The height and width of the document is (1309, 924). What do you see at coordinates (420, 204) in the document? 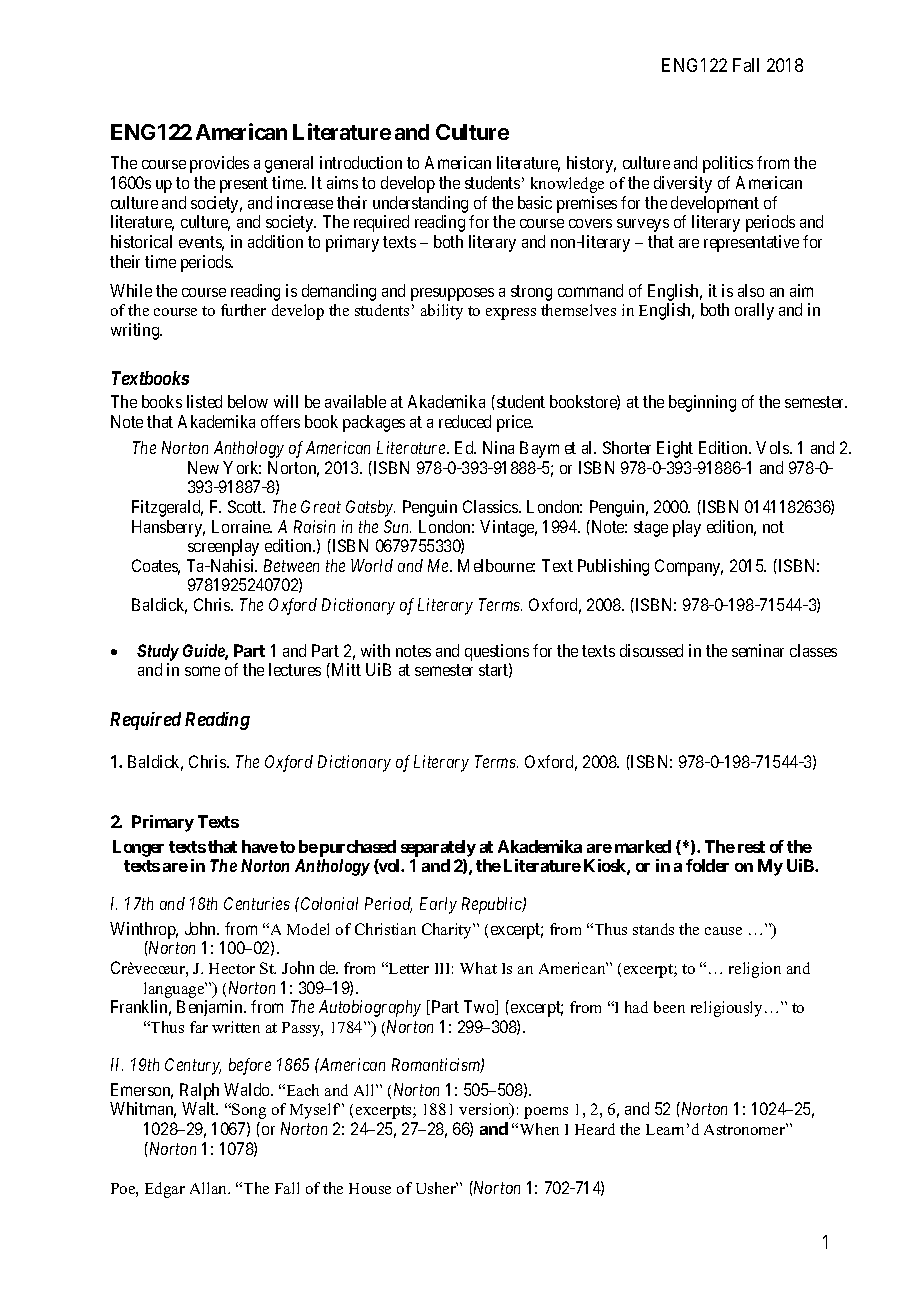
I see `understanding` at bounding box center [420, 204].
